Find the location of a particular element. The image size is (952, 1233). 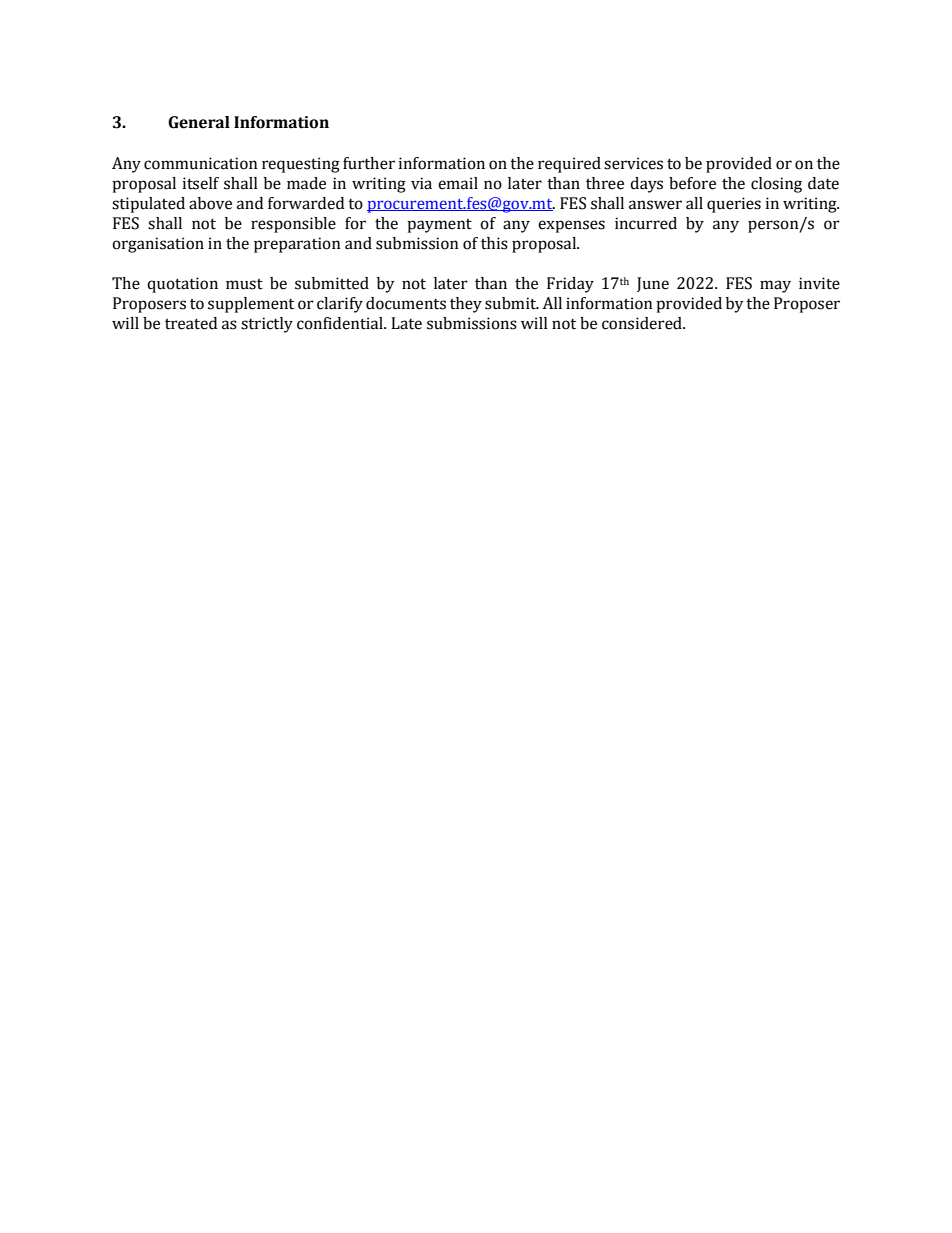

may is located at coordinates (775, 286).
